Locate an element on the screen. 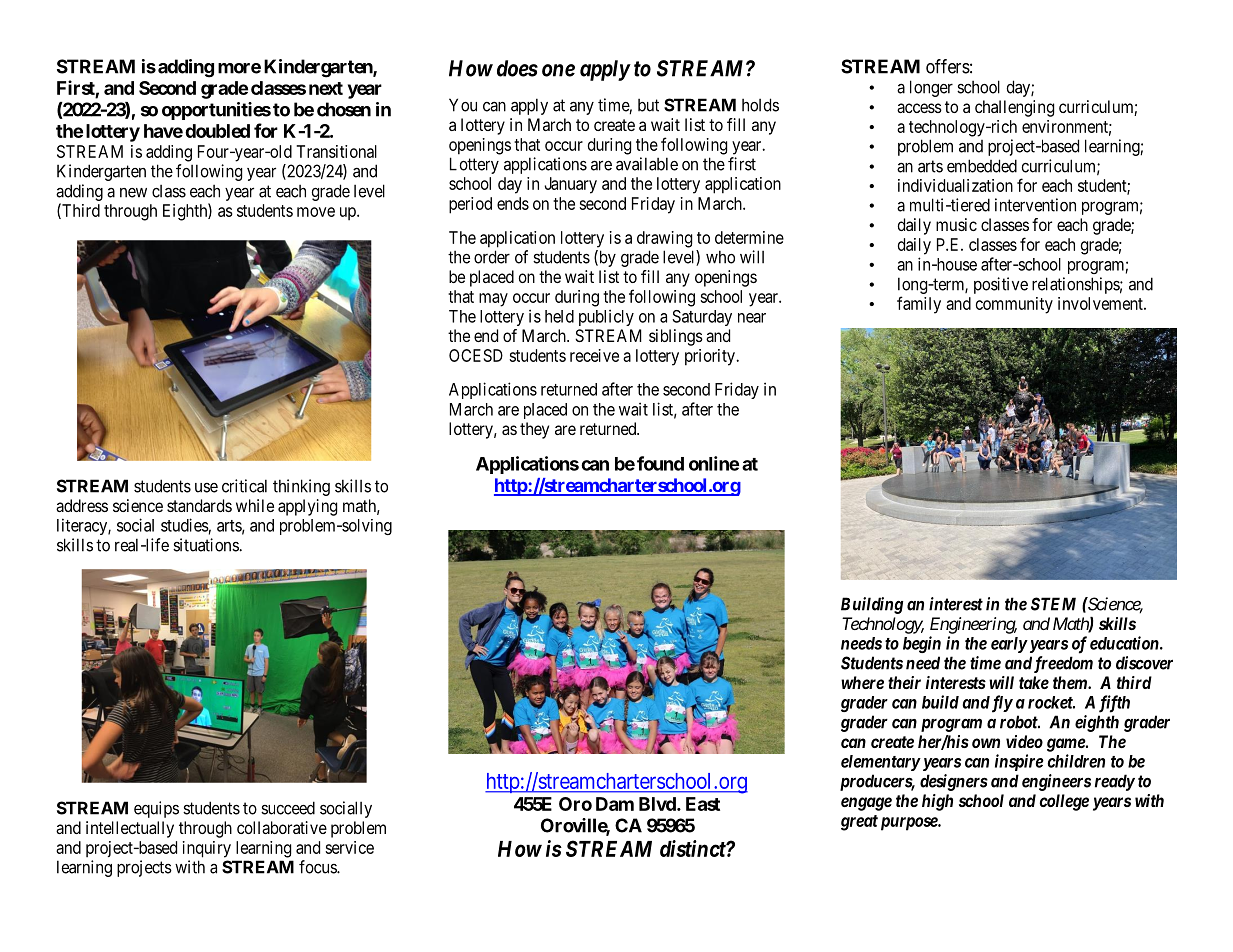  challenging is located at coordinates (1014, 108).
